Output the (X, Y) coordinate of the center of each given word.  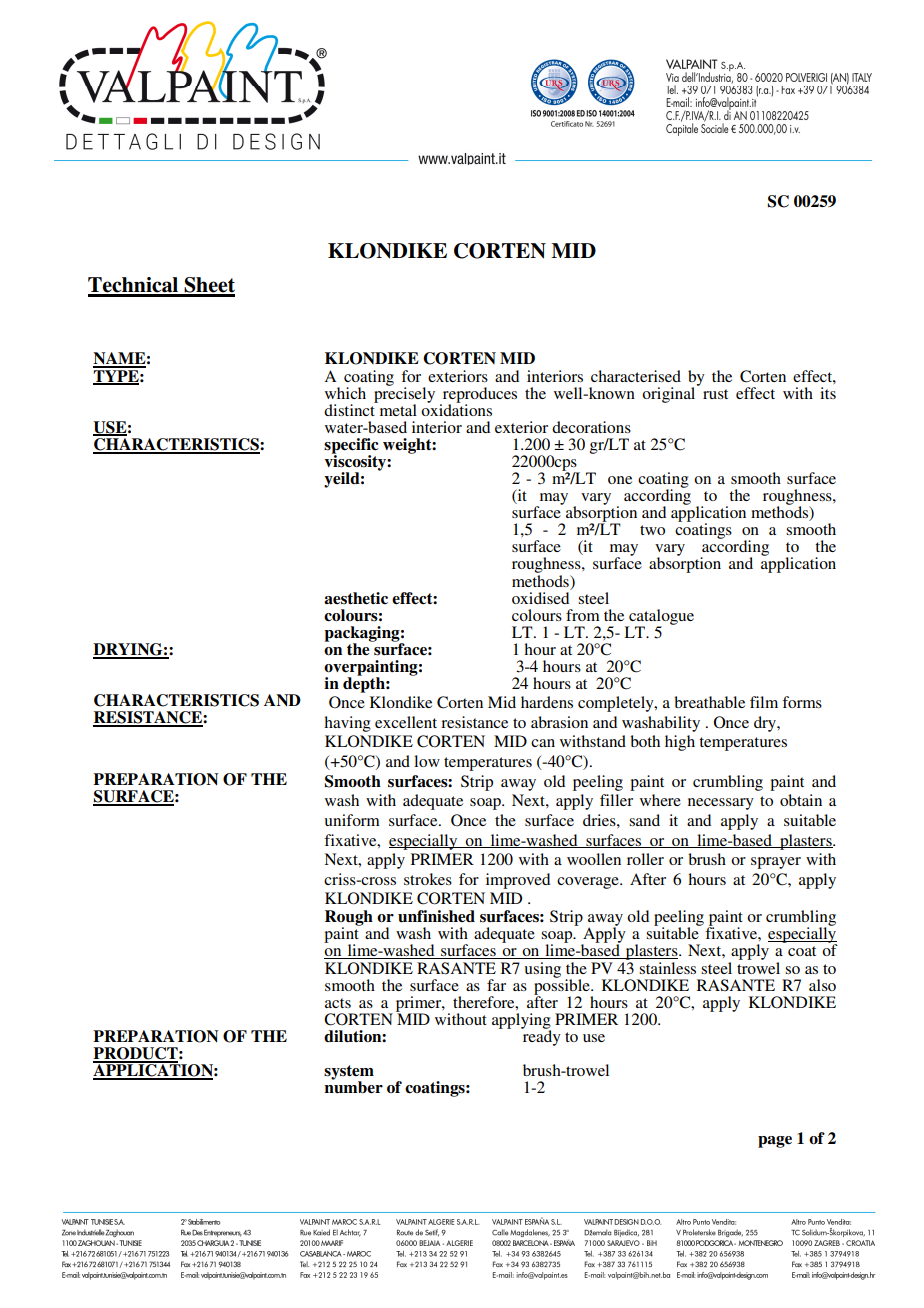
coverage (589, 883)
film (764, 702)
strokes (428, 879)
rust (715, 394)
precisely (404, 394)
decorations (591, 427)
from (583, 615)
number (354, 1086)
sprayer (776, 863)
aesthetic (356, 598)
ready (541, 1037)
